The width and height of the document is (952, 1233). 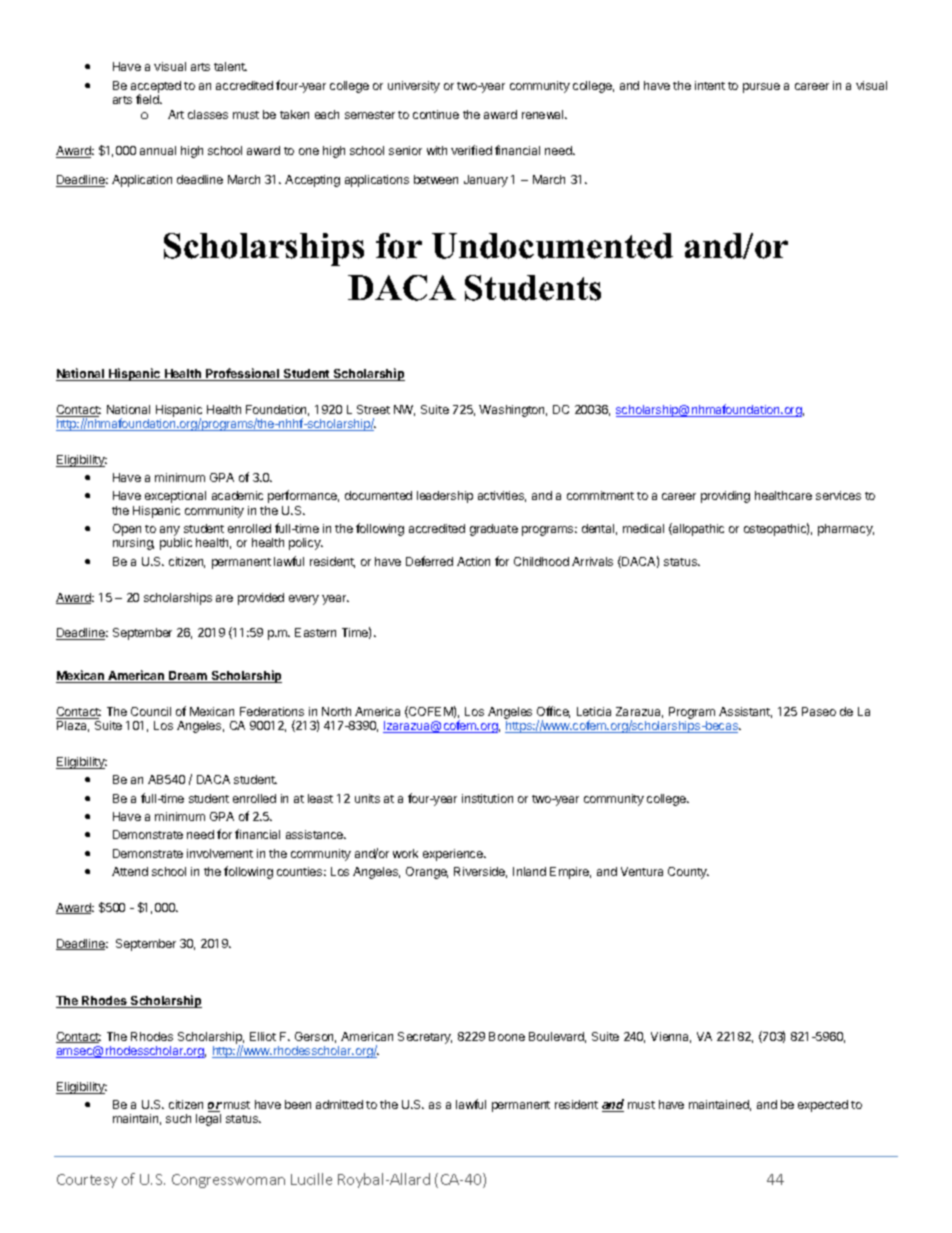 What do you see at coordinates (819, 711) in the document?
I see `Paseo` at bounding box center [819, 711].
